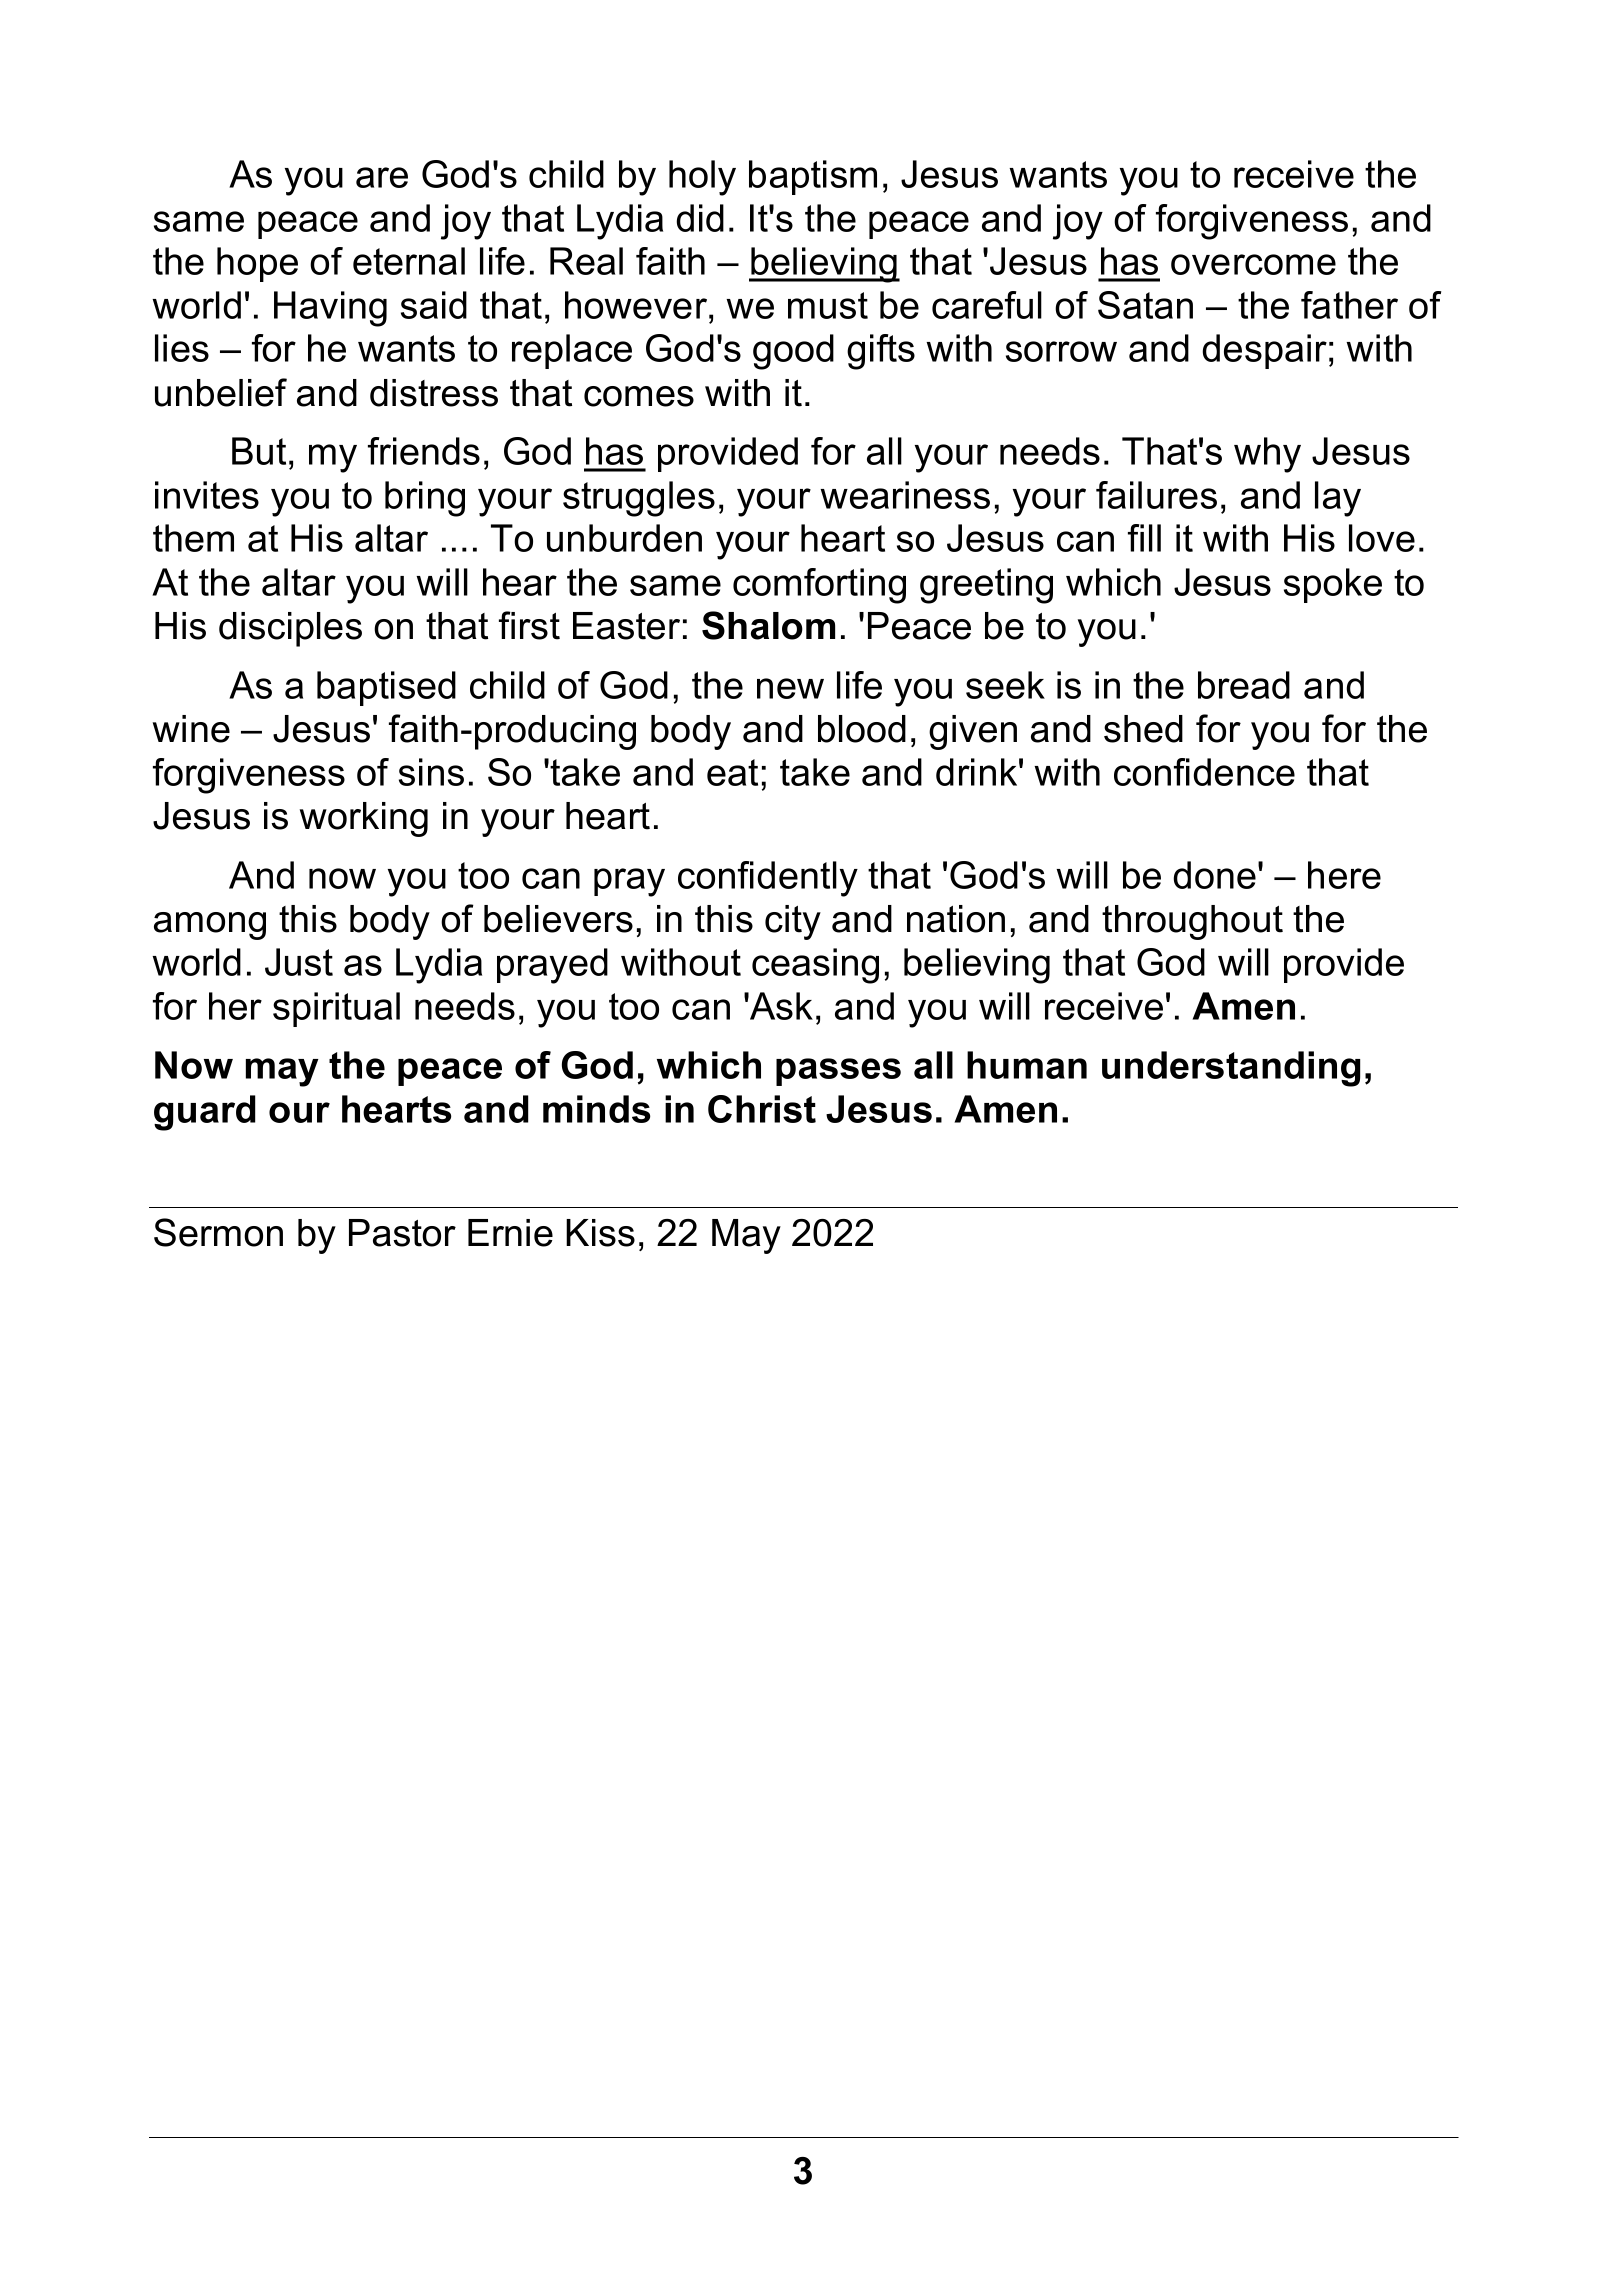  What do you see at coordinates (1244, 685) in the screenshot?
I see `bread` at bounding box center [1244, 685].
